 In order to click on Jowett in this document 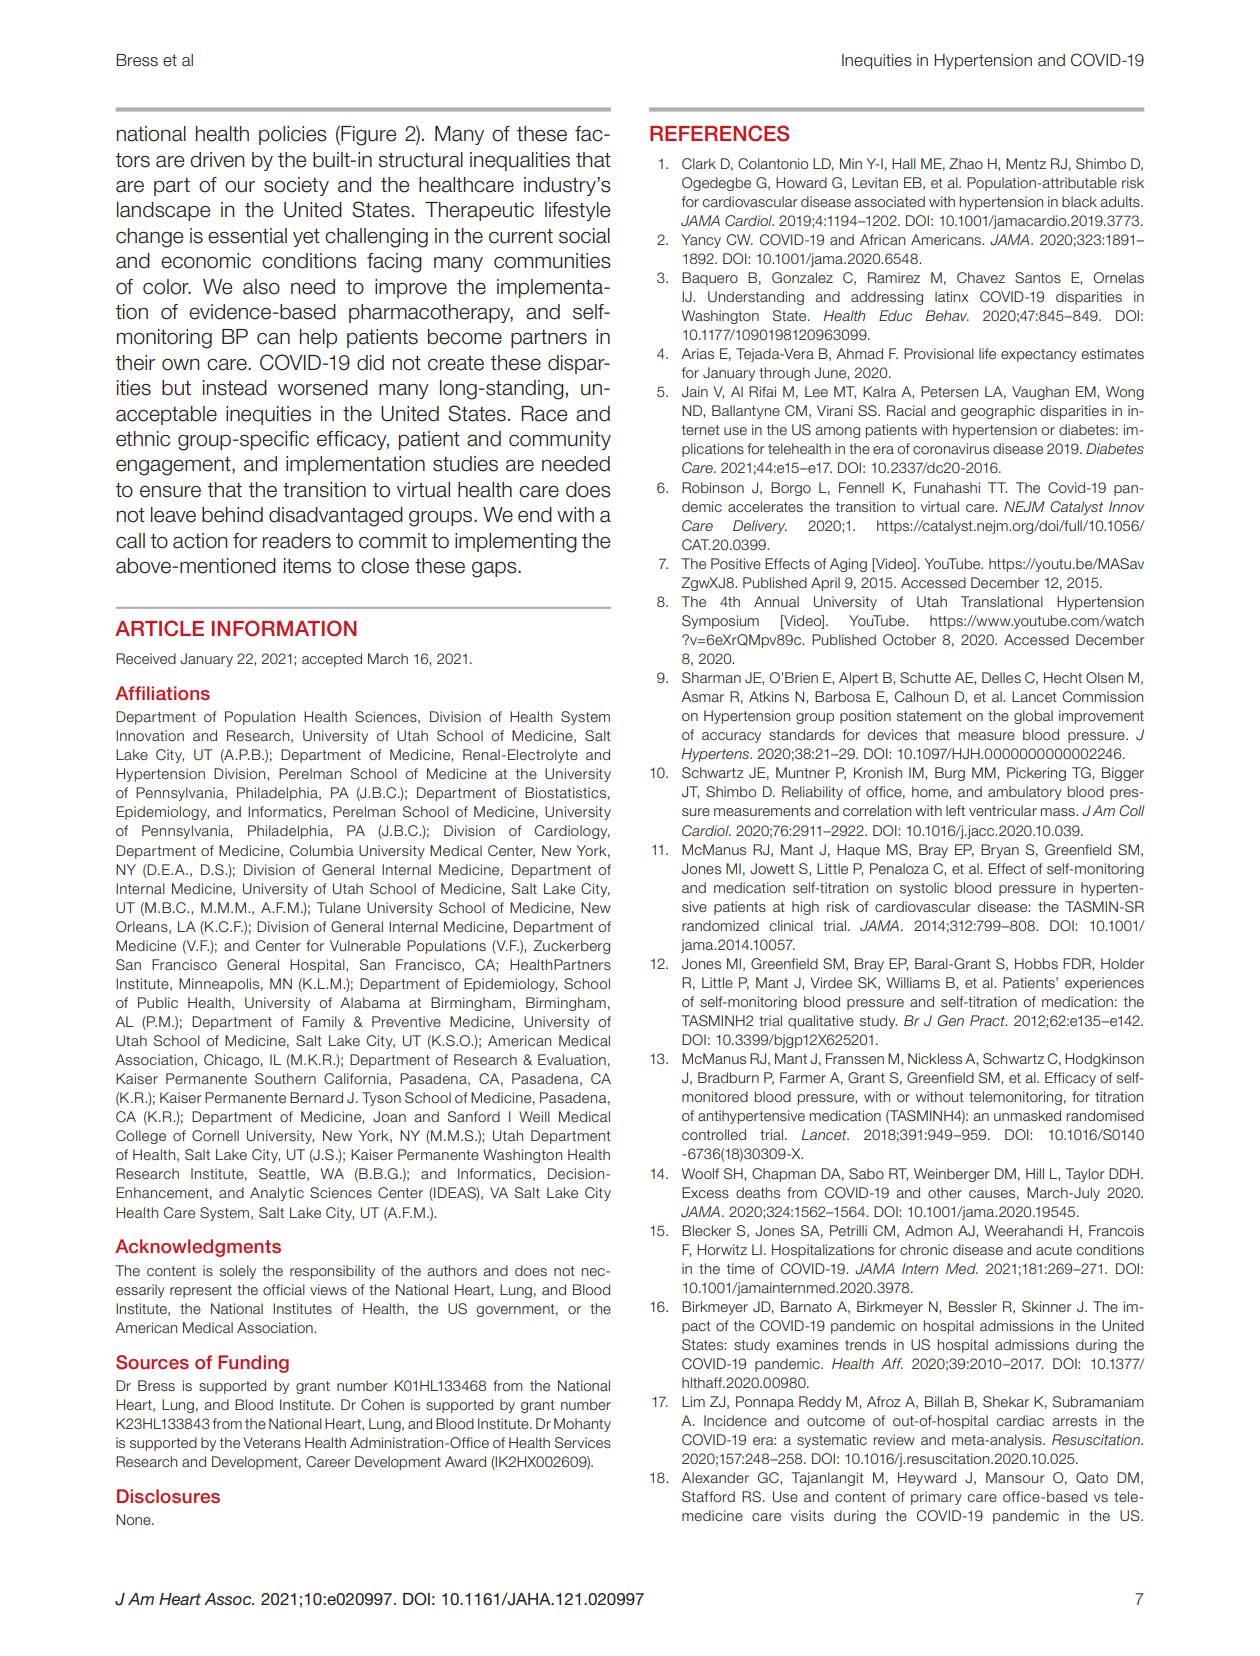, I will do `click(772, 869)`.
